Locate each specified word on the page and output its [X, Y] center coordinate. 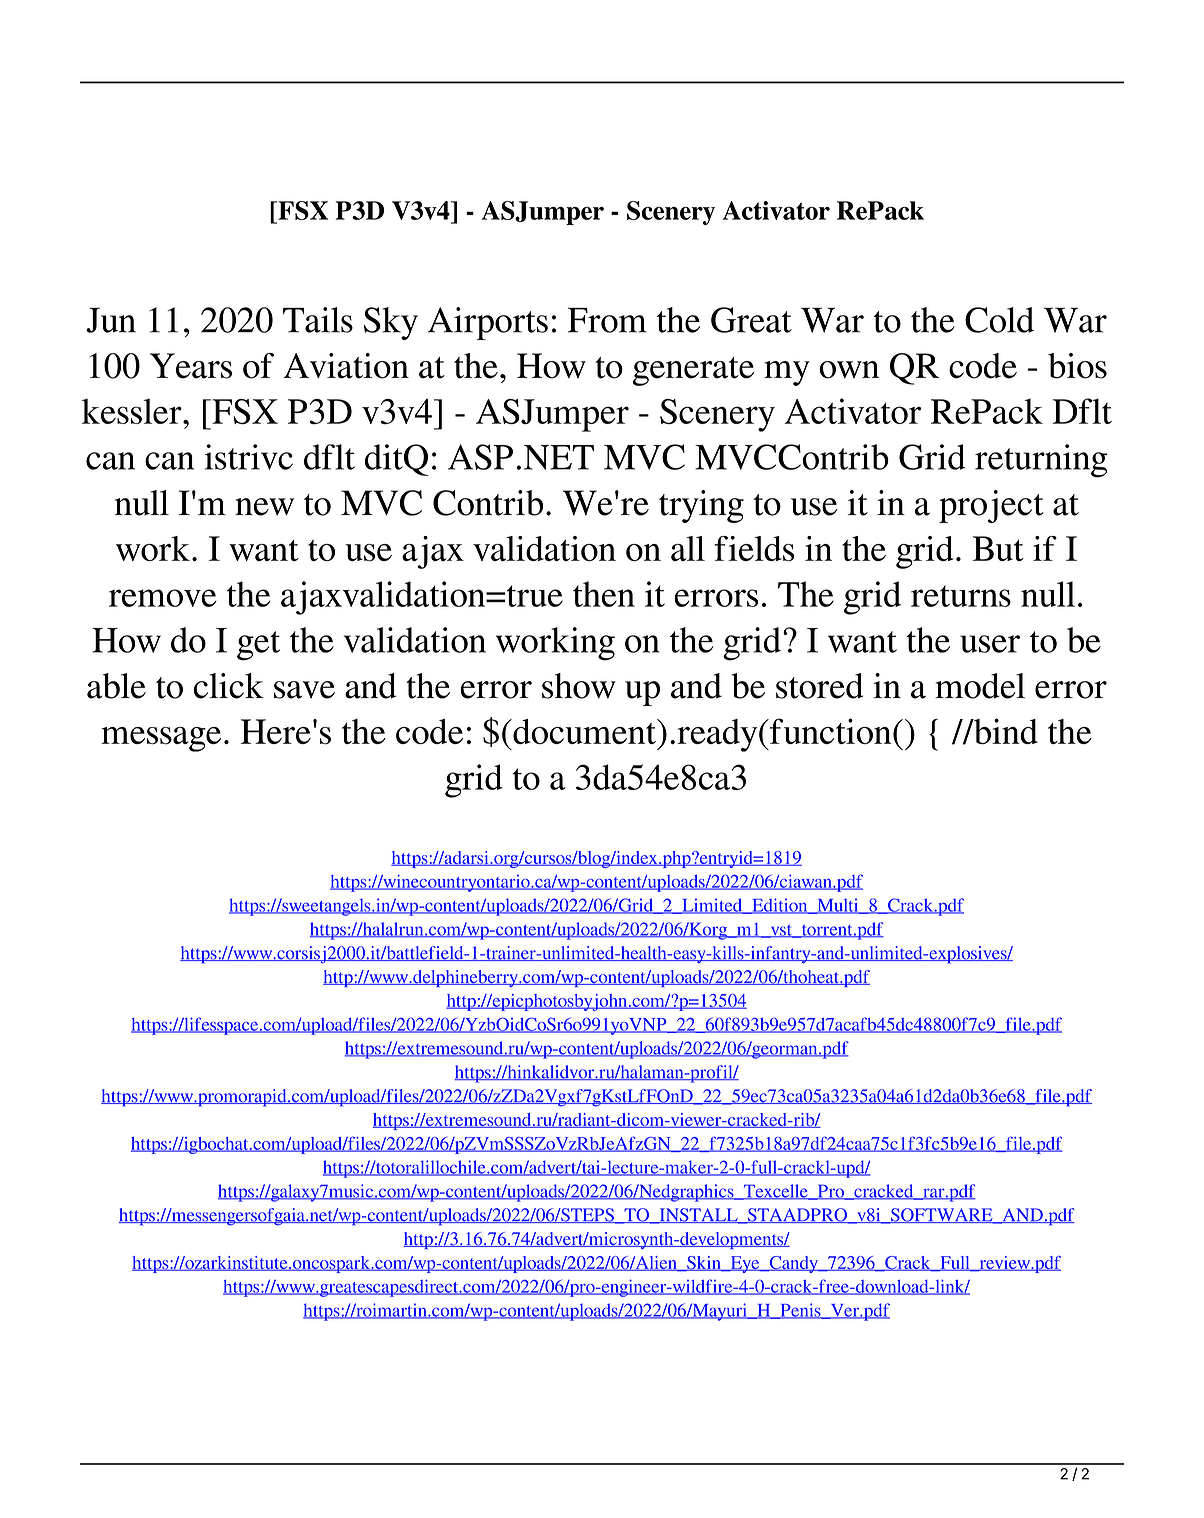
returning [1041, 461]
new [264, 507]
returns [961, 596]
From [607, 320]
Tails [318, 320]
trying [701, 506]
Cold [999, 320]
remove [162, 598]
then [604, 594]
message [161, 739]
